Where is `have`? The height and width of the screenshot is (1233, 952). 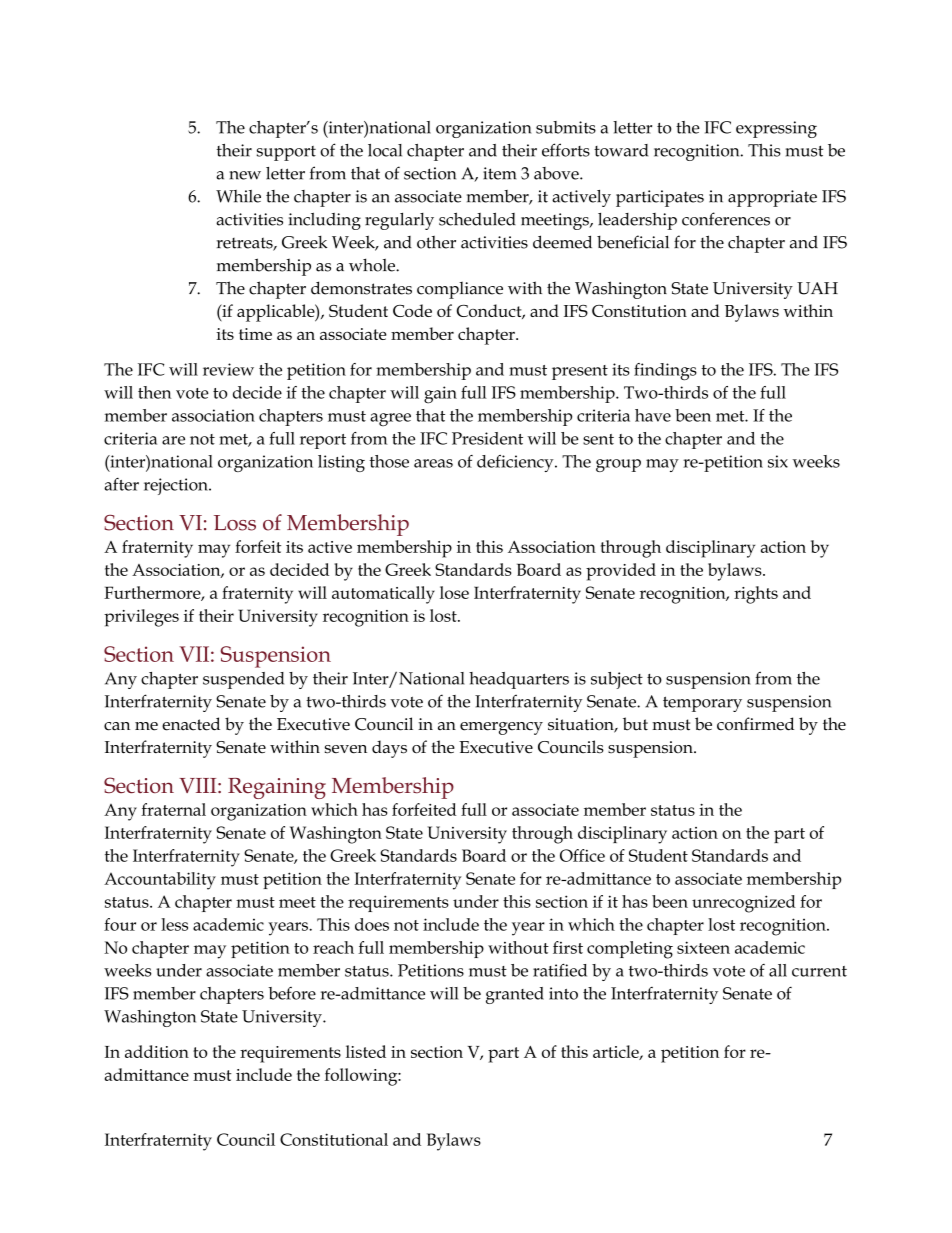 have is located at coordinates (653, 415).
